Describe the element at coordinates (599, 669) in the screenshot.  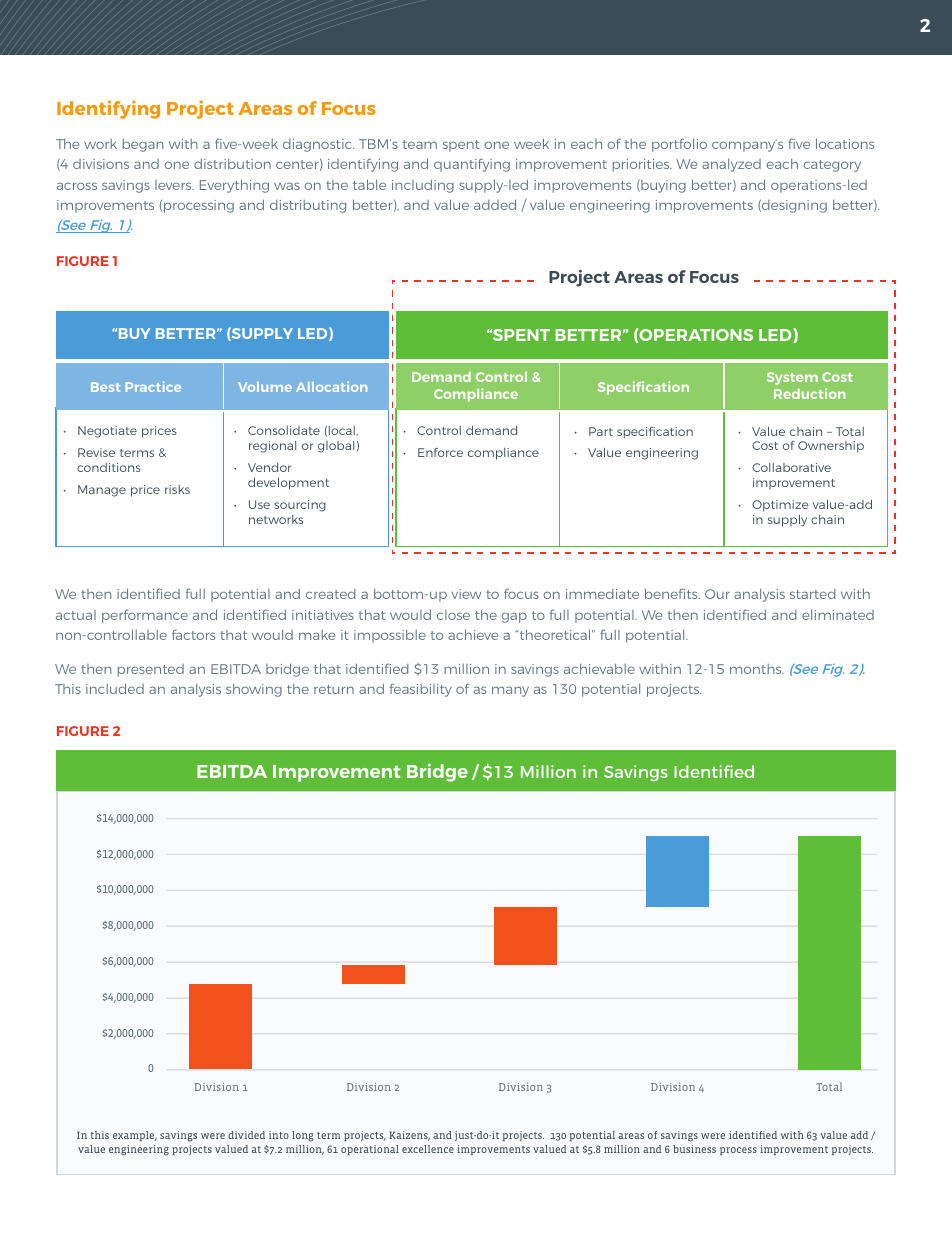
I see `achievable` at that location.
